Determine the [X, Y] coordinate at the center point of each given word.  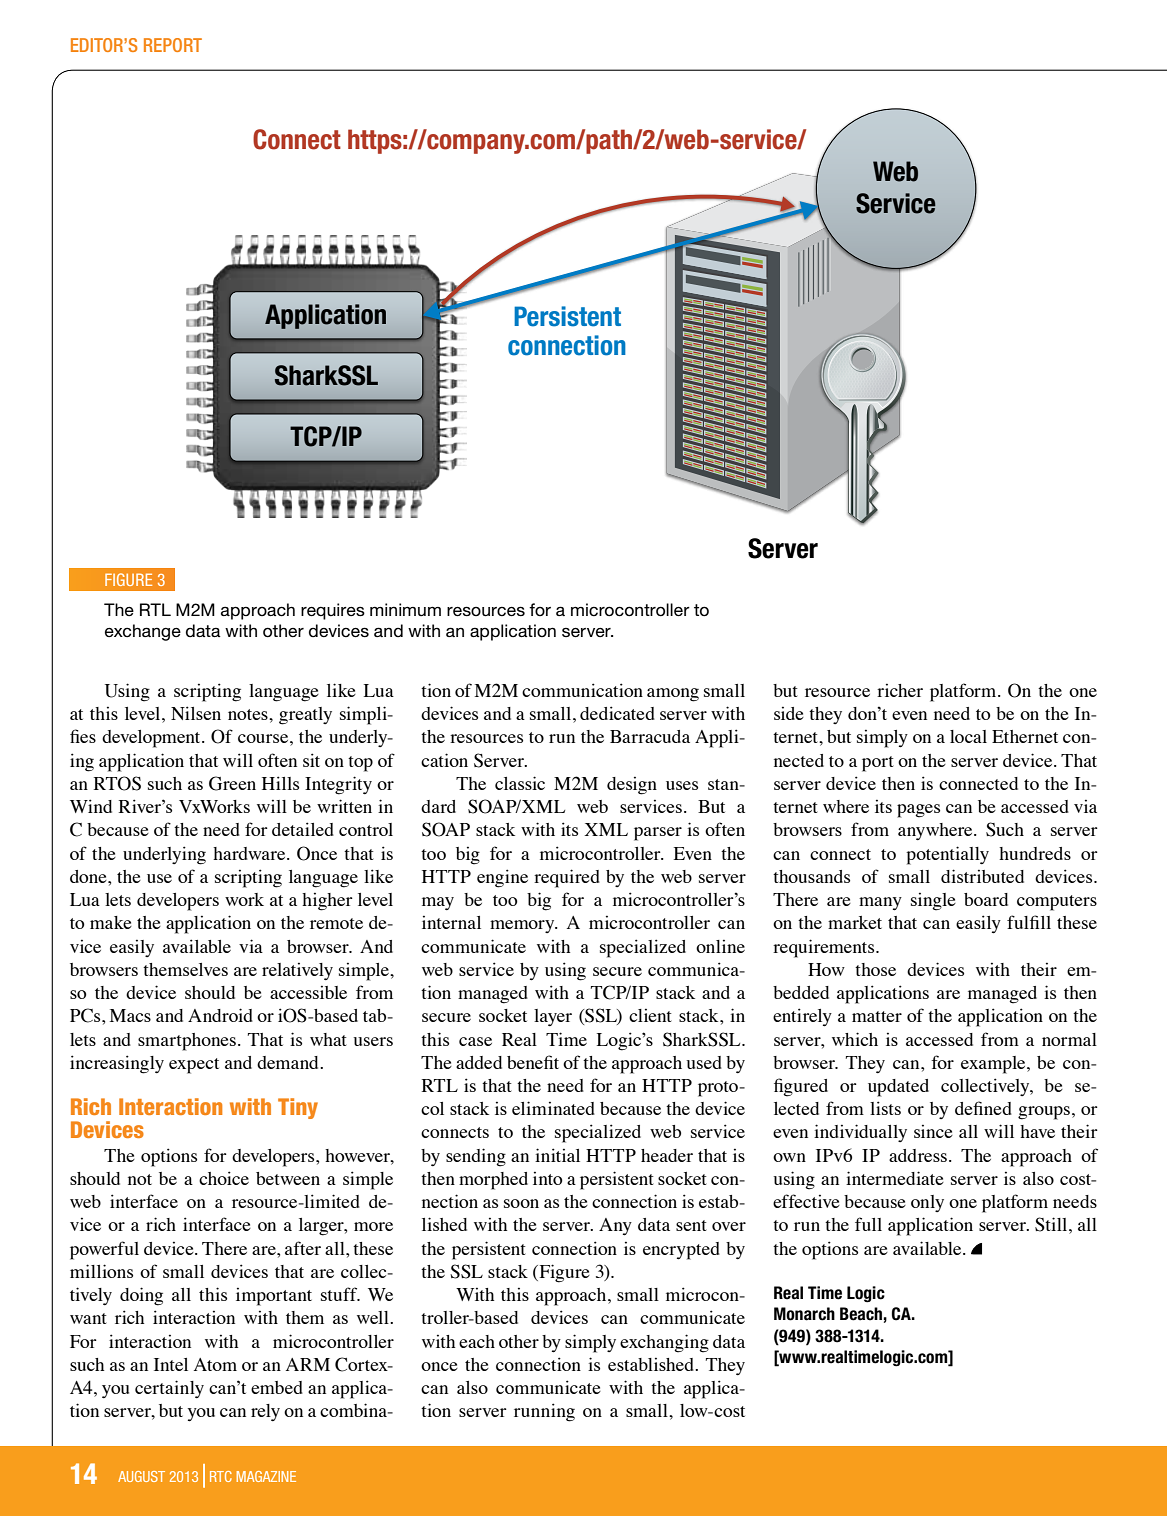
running [544, 1412]
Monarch [804, 1314]
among [673, 695]
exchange [143, 632]
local [968, 736]
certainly [169, 1389]
